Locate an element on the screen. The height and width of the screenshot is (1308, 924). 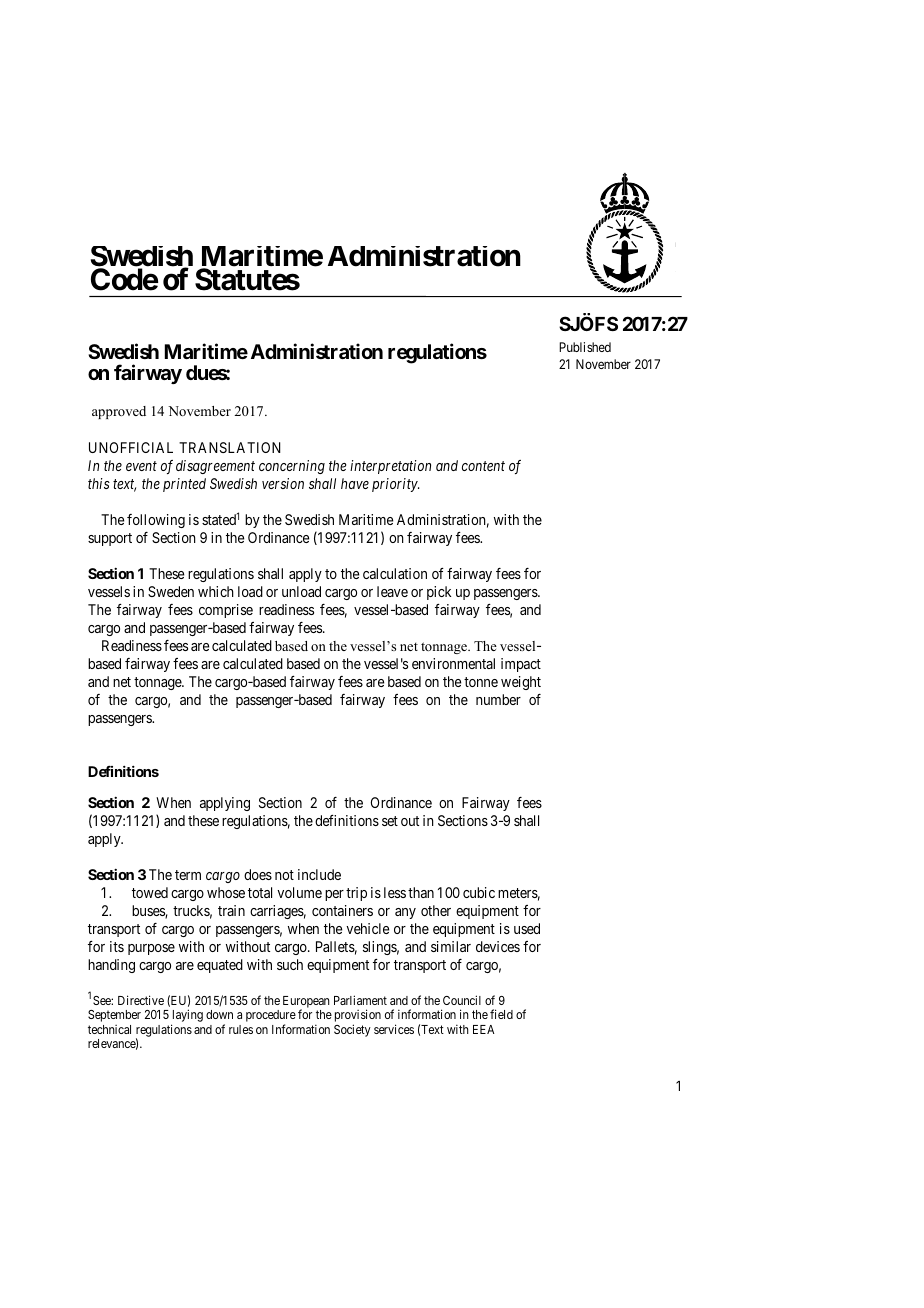
Published is located at coordinates (585, 347).
